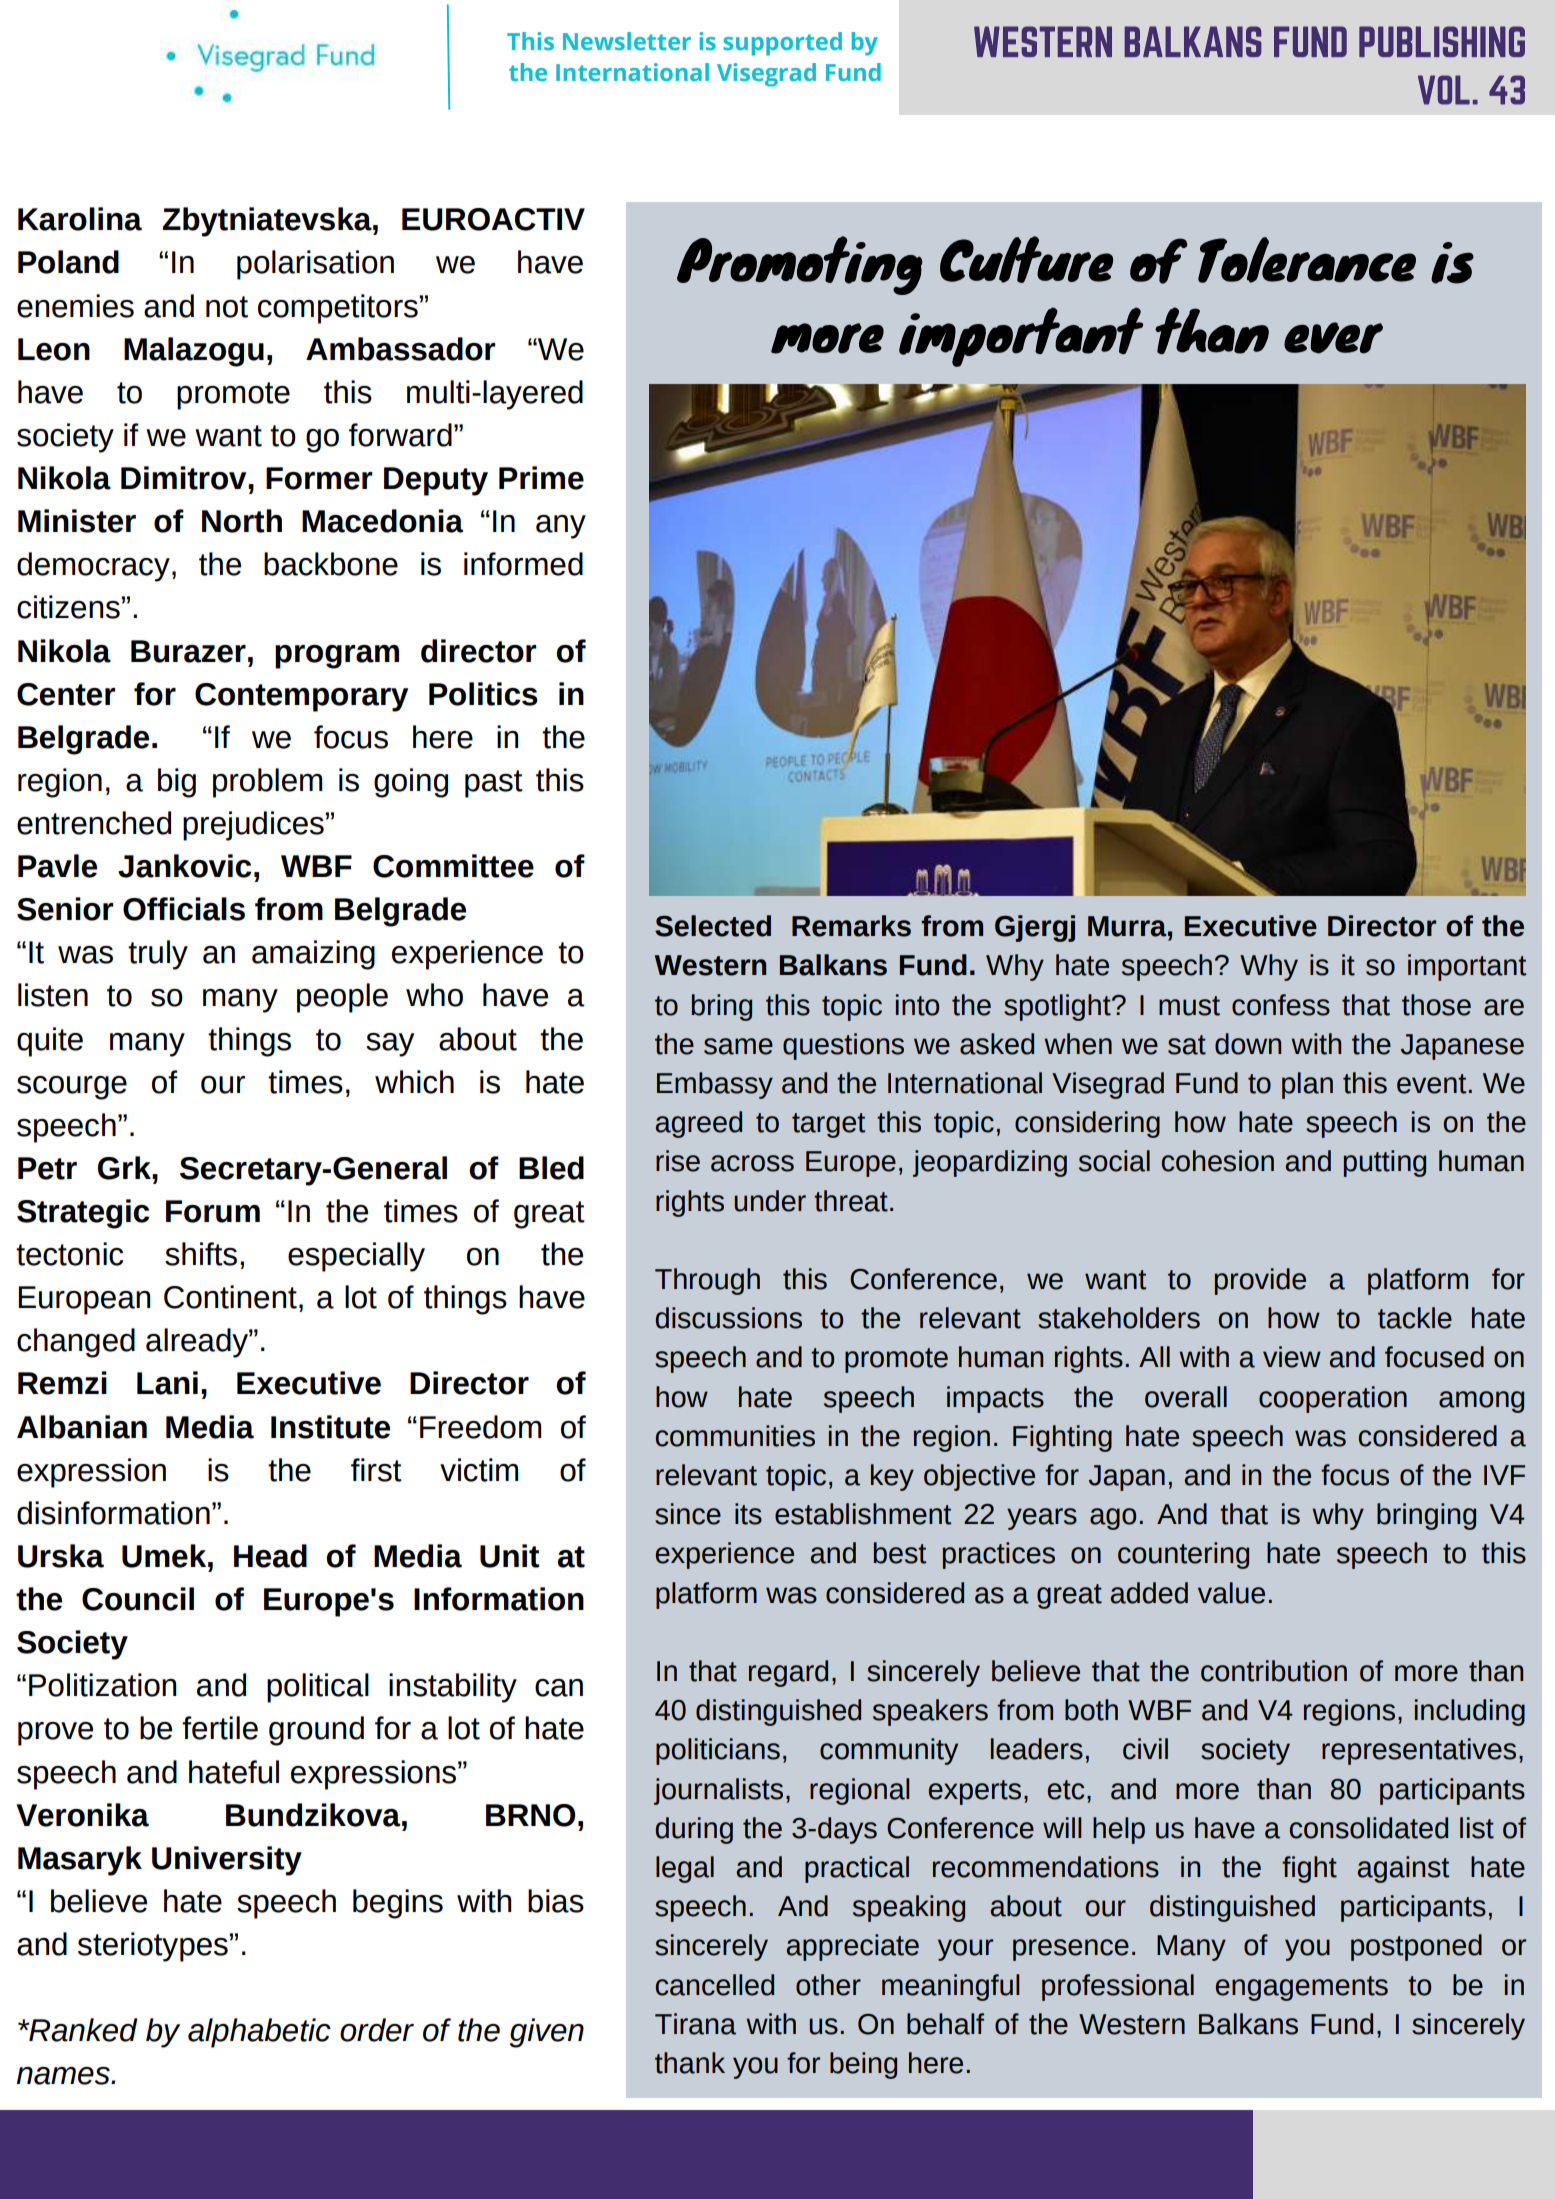 Image resolution: width=1555 pixels, height=2199 pixels. I want to click on supported, so click(782, 44).
